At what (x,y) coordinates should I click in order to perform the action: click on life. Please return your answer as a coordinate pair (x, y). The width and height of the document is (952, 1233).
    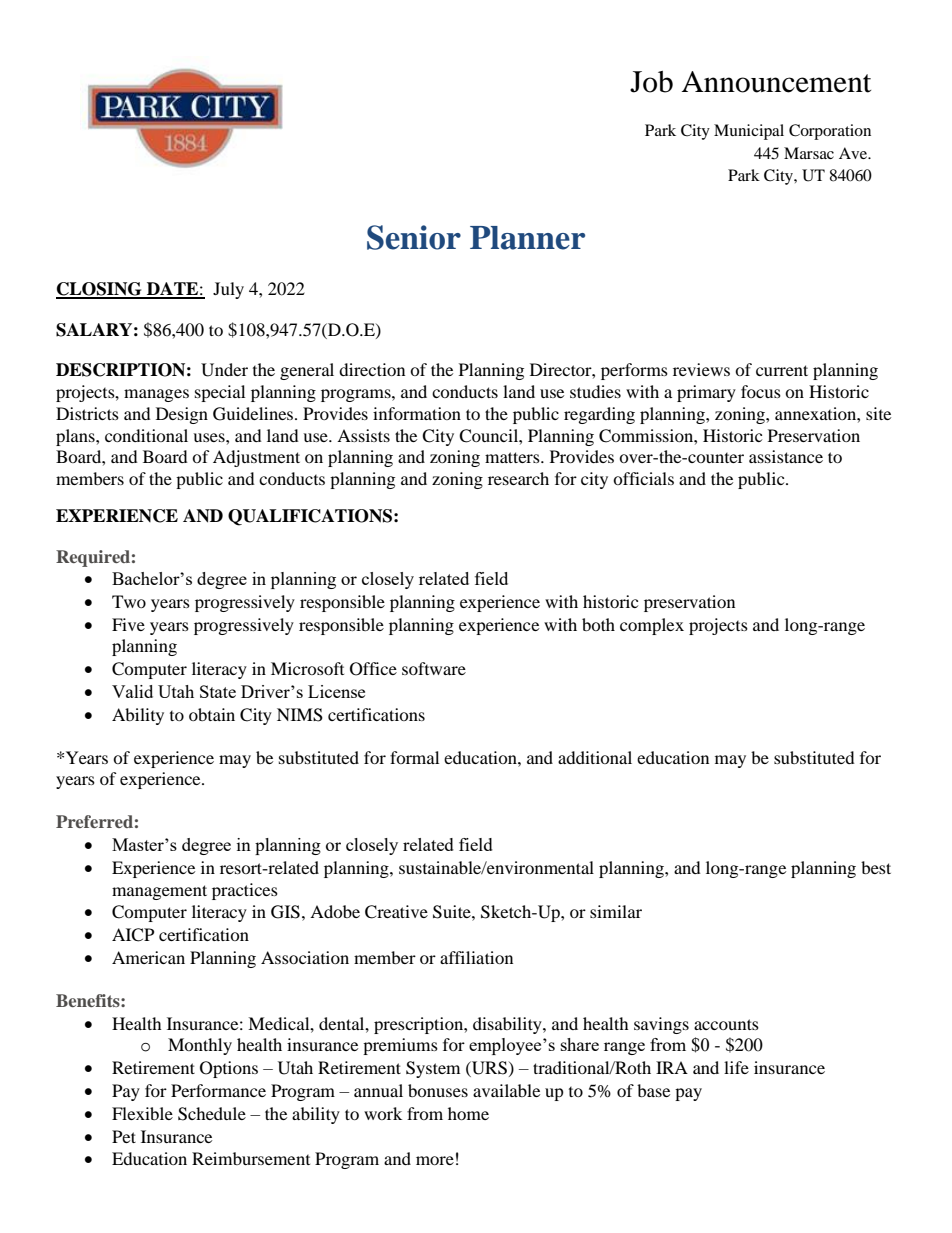
    Looking at the image, I should click on (736, 1067).
